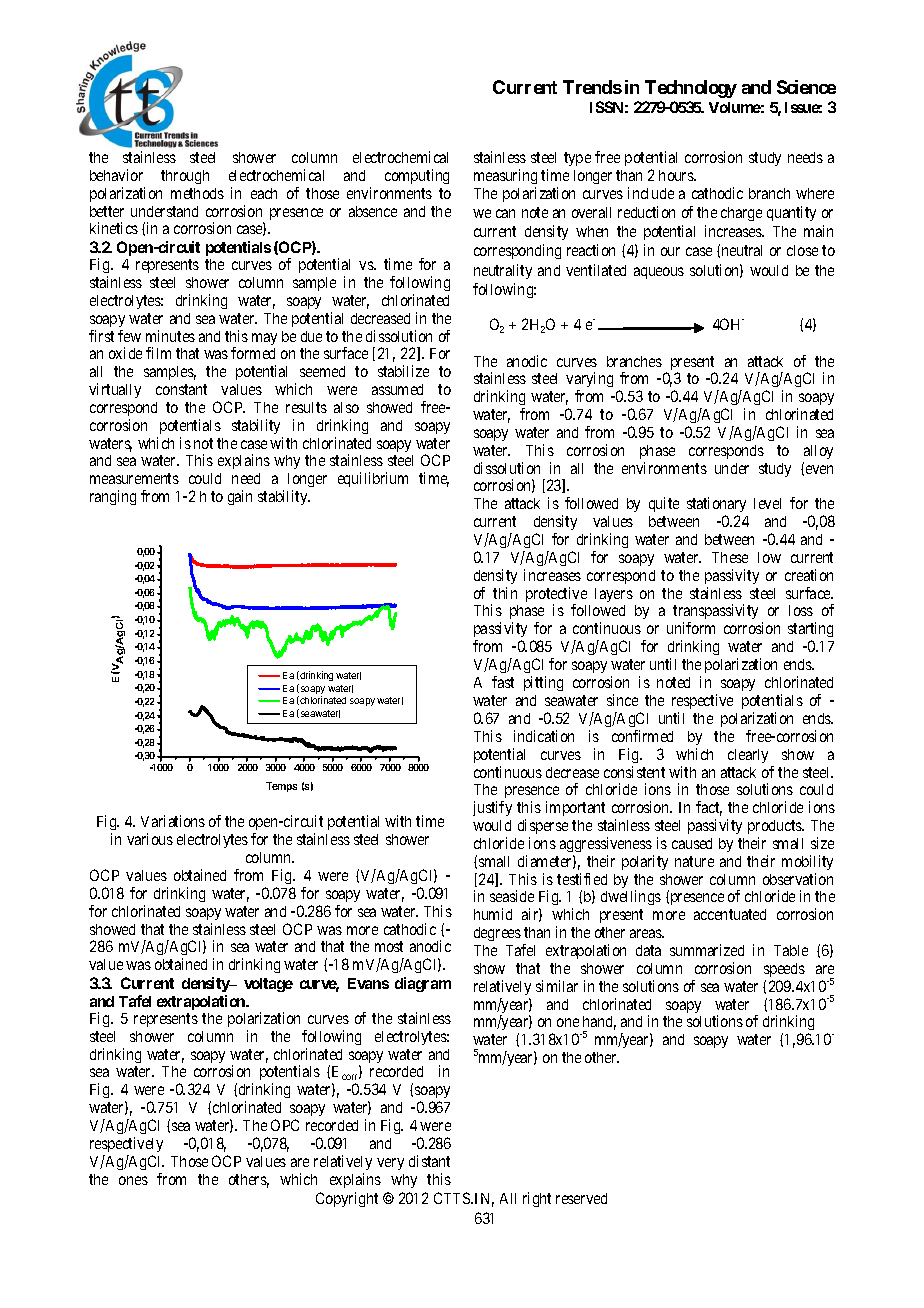 The width and height of the document is (924, 1308). Describe the element at coordinates (240, 497) in the document. I see `gain` at that location.
